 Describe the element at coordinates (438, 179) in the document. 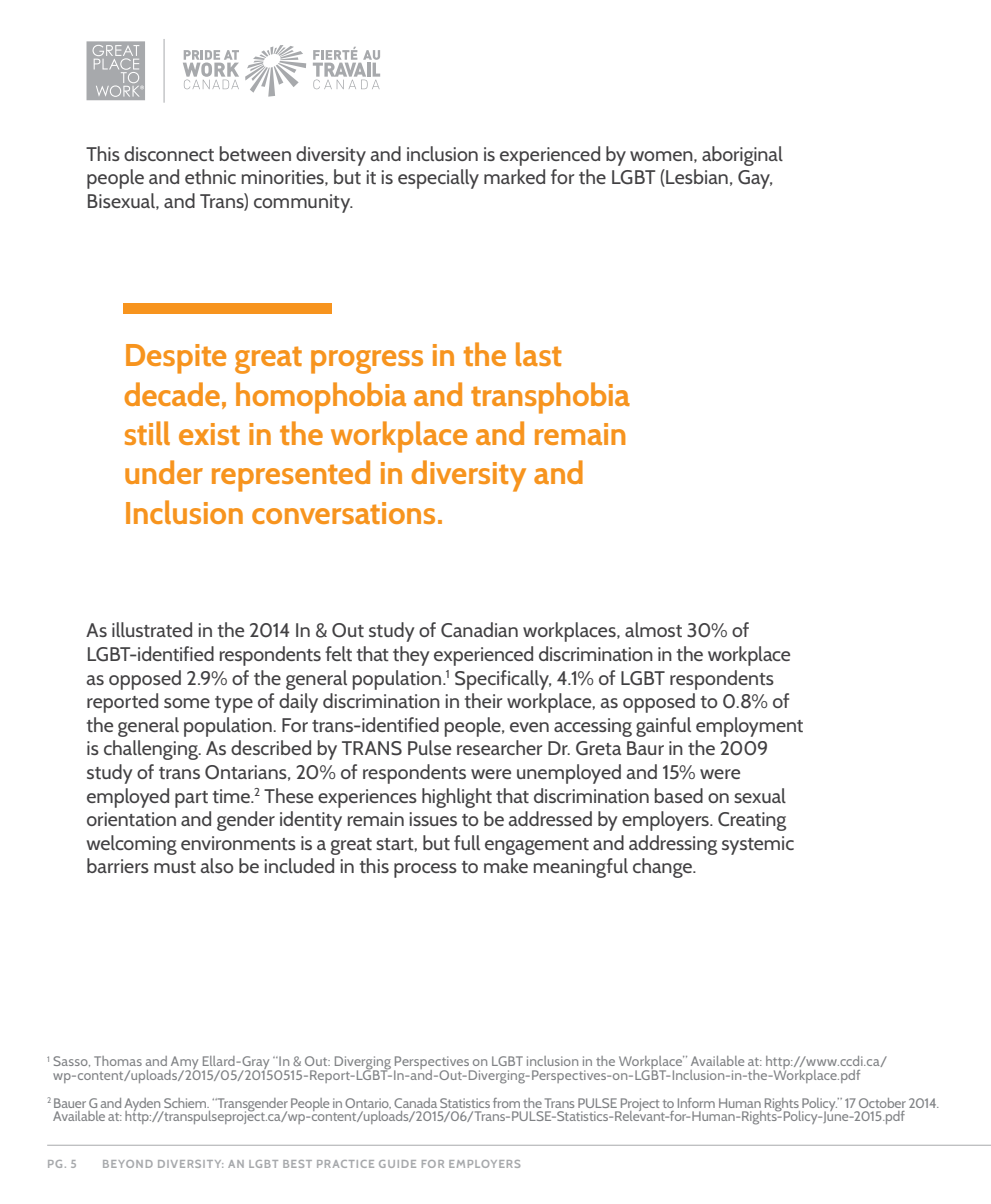

I see `especially` at that location.
